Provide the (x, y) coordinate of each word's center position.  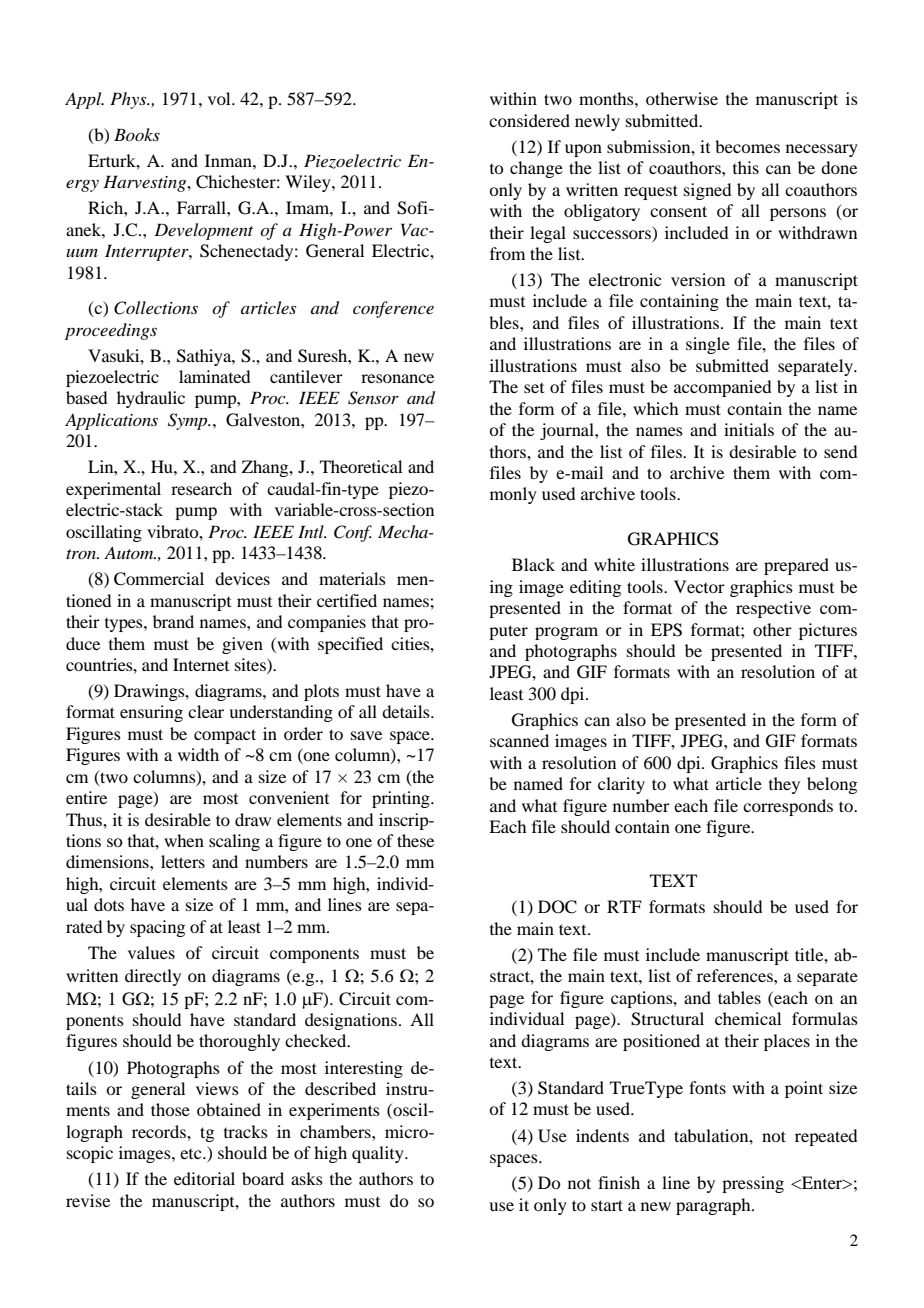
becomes (747, 146)
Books (137, 134)
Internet (201, 664)
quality (379, 1154)
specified (350, 645)
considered (529, 120)
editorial (204, 1178)
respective (773, 609)
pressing (753, 1184)
